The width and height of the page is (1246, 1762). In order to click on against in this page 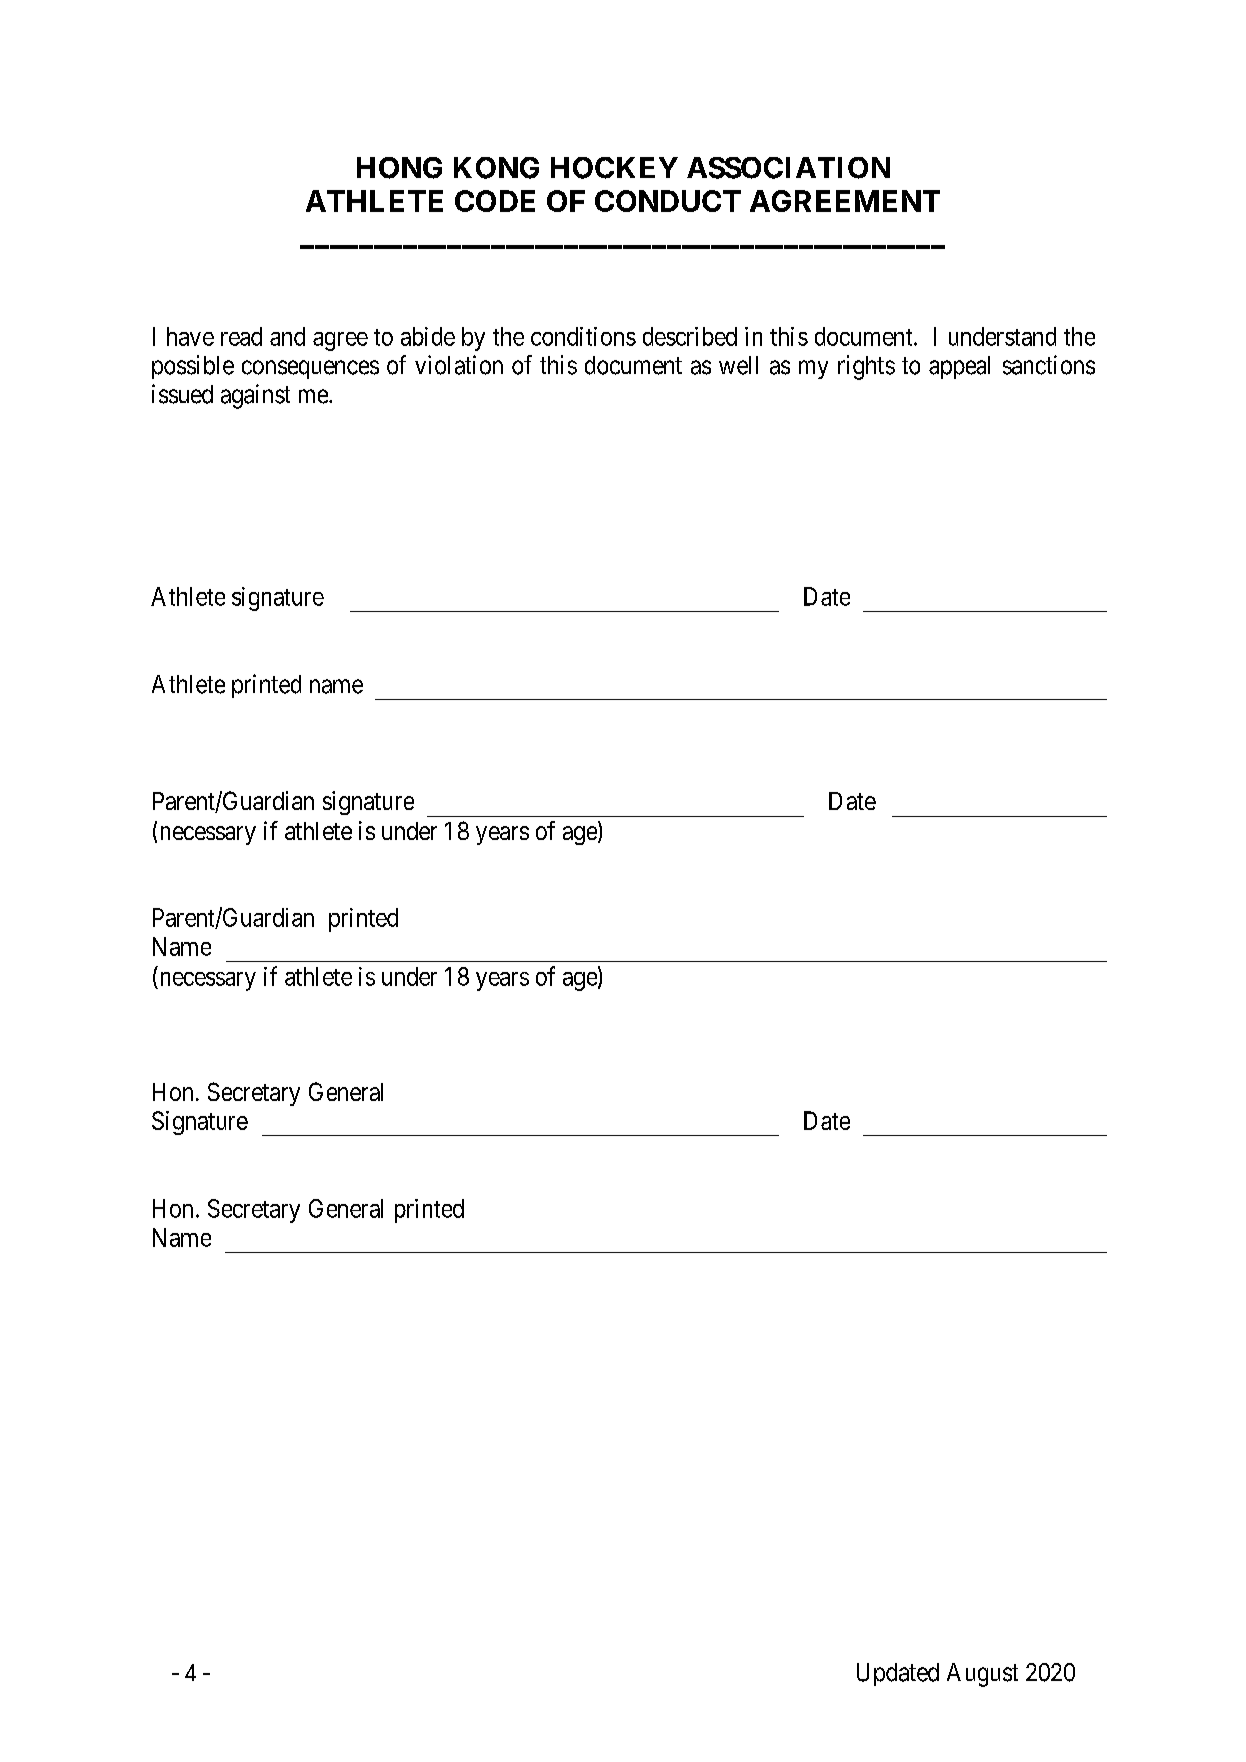, I will do `click(255, 396)`.
